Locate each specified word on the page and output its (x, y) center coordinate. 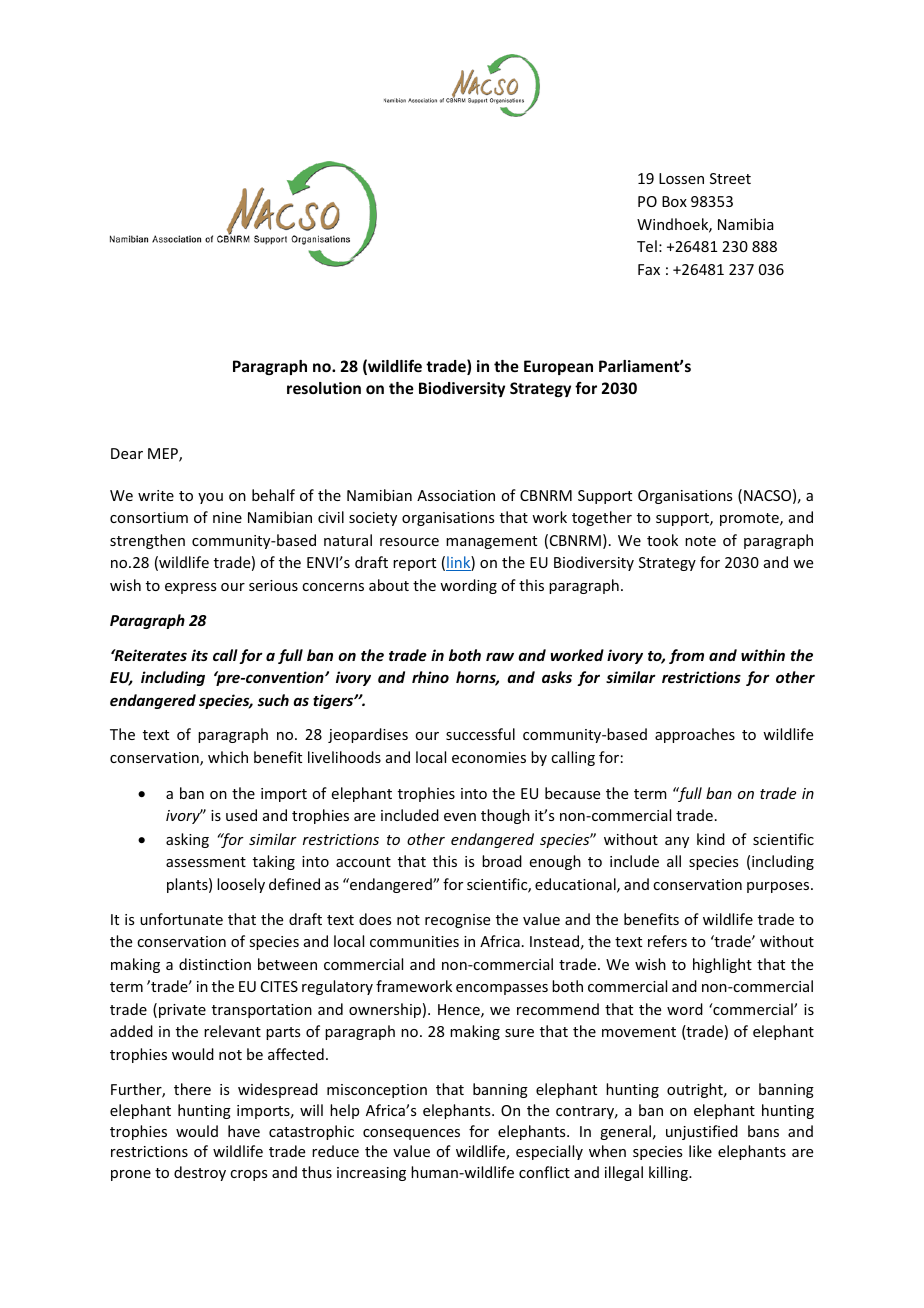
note (700, 541)
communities (414, 941)
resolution (324, 388)
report (414, 564)
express (190, 588)
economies (489, 757)
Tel (647, 246)
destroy (200, 1173)
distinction (215, 964)
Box (674, 201)
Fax (649, 269)
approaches (695, 735)
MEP (164, 455)
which (228, 757)
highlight (722, 965)
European (558, 367)
